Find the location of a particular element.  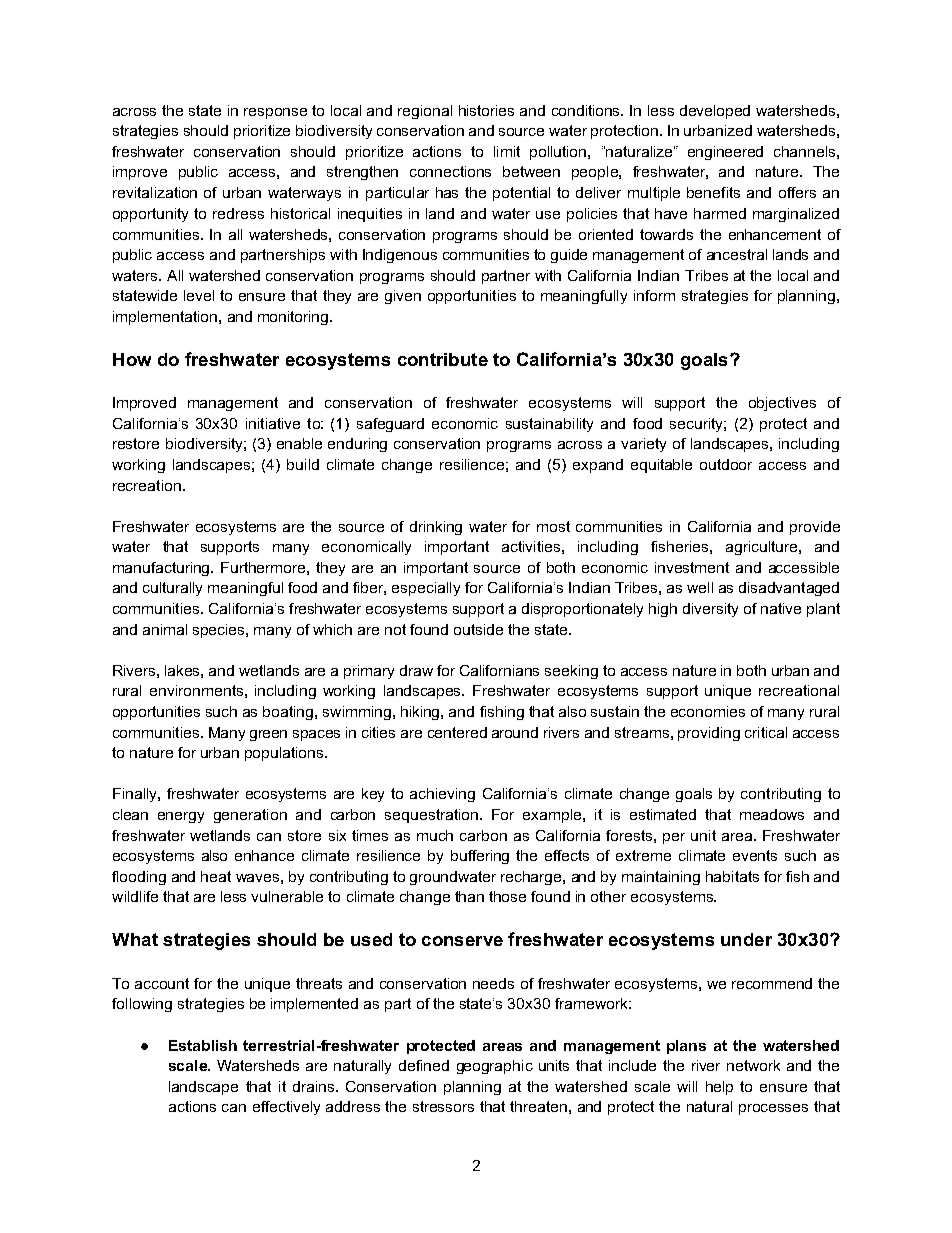

centered is located at coordinates (457, 732).
